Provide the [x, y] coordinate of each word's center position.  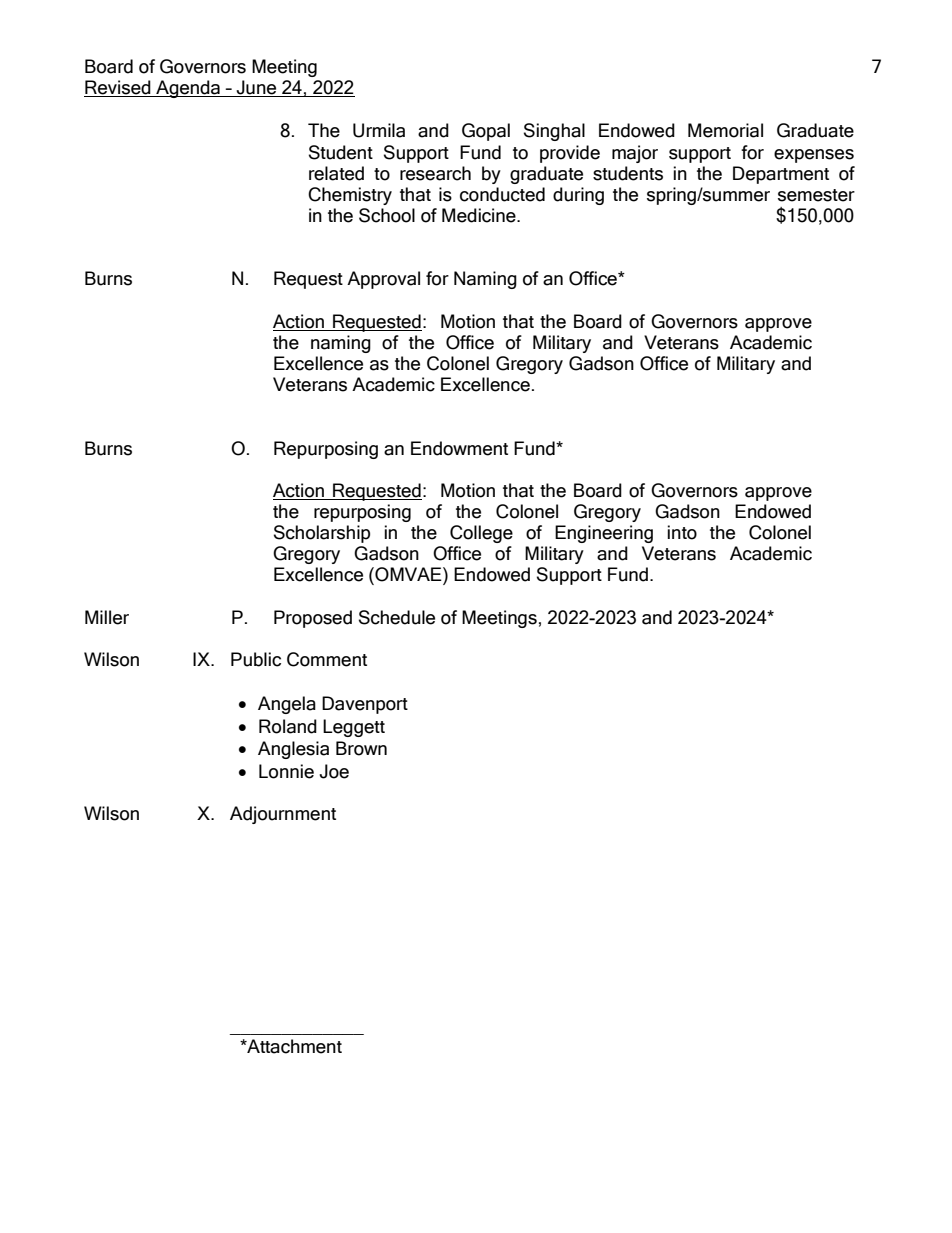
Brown [361, 748]
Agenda [188, 89]
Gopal [486, 132]
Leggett [354, 728]
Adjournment [283, 815]
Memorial [725, 130]
